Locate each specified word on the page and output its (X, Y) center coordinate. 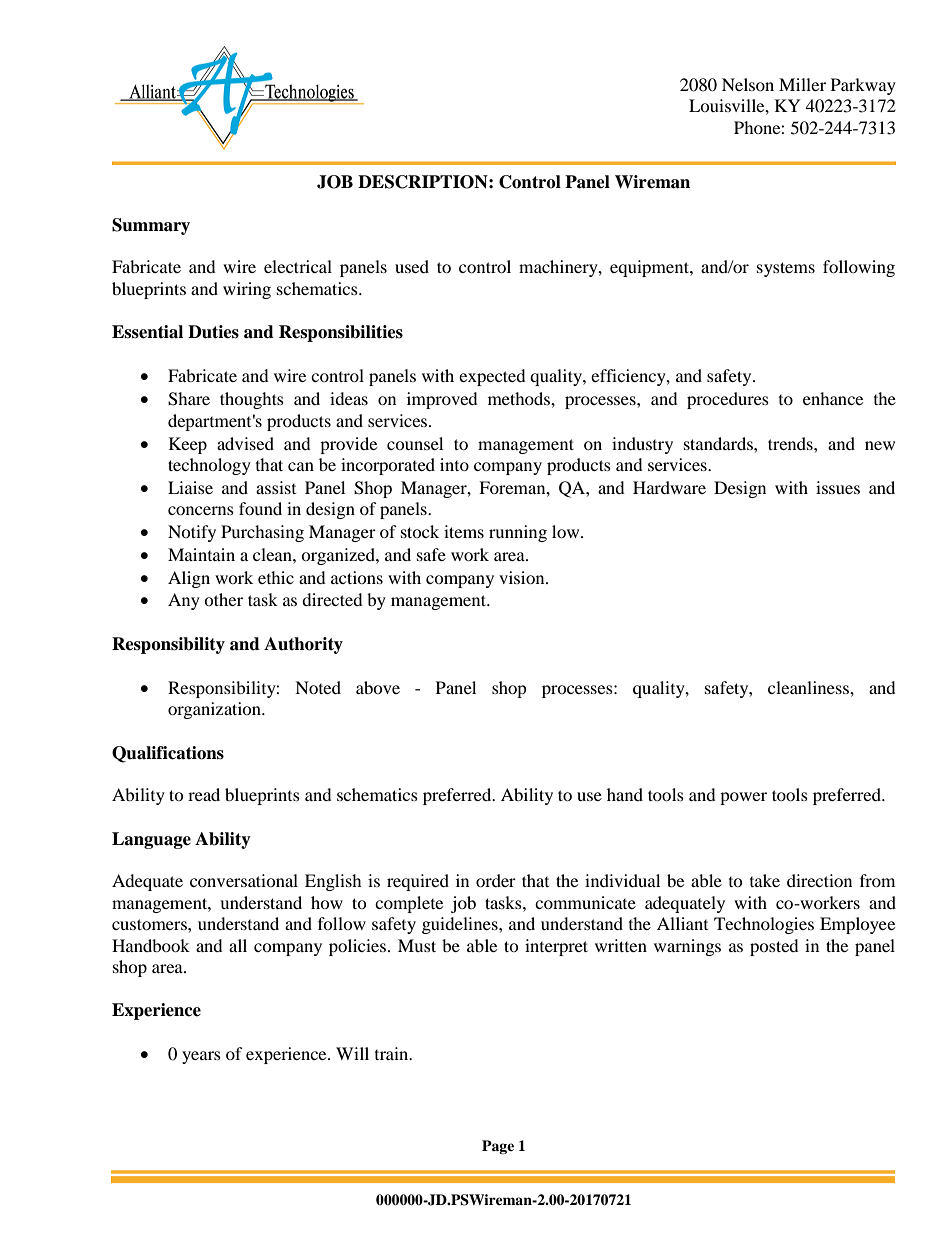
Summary (151, 226)
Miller (802, 84)
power (743, 798)
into (454, 464)
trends (791, 443)
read (204, 794)
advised (245, 443)
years (201, 1057)
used (412, 266)
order (496, 880)
